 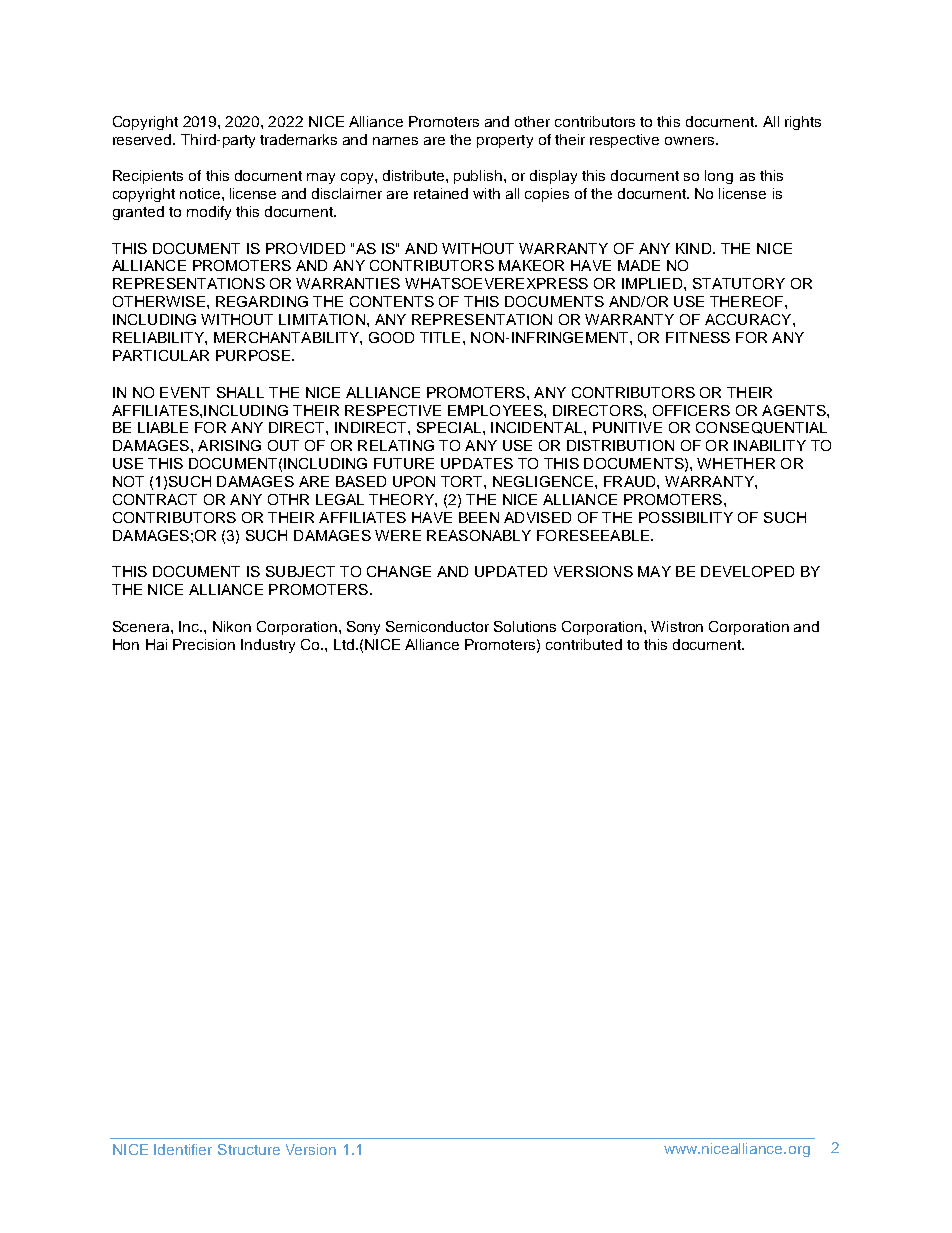 I want to click on notice, so click(x=201, y=193).
